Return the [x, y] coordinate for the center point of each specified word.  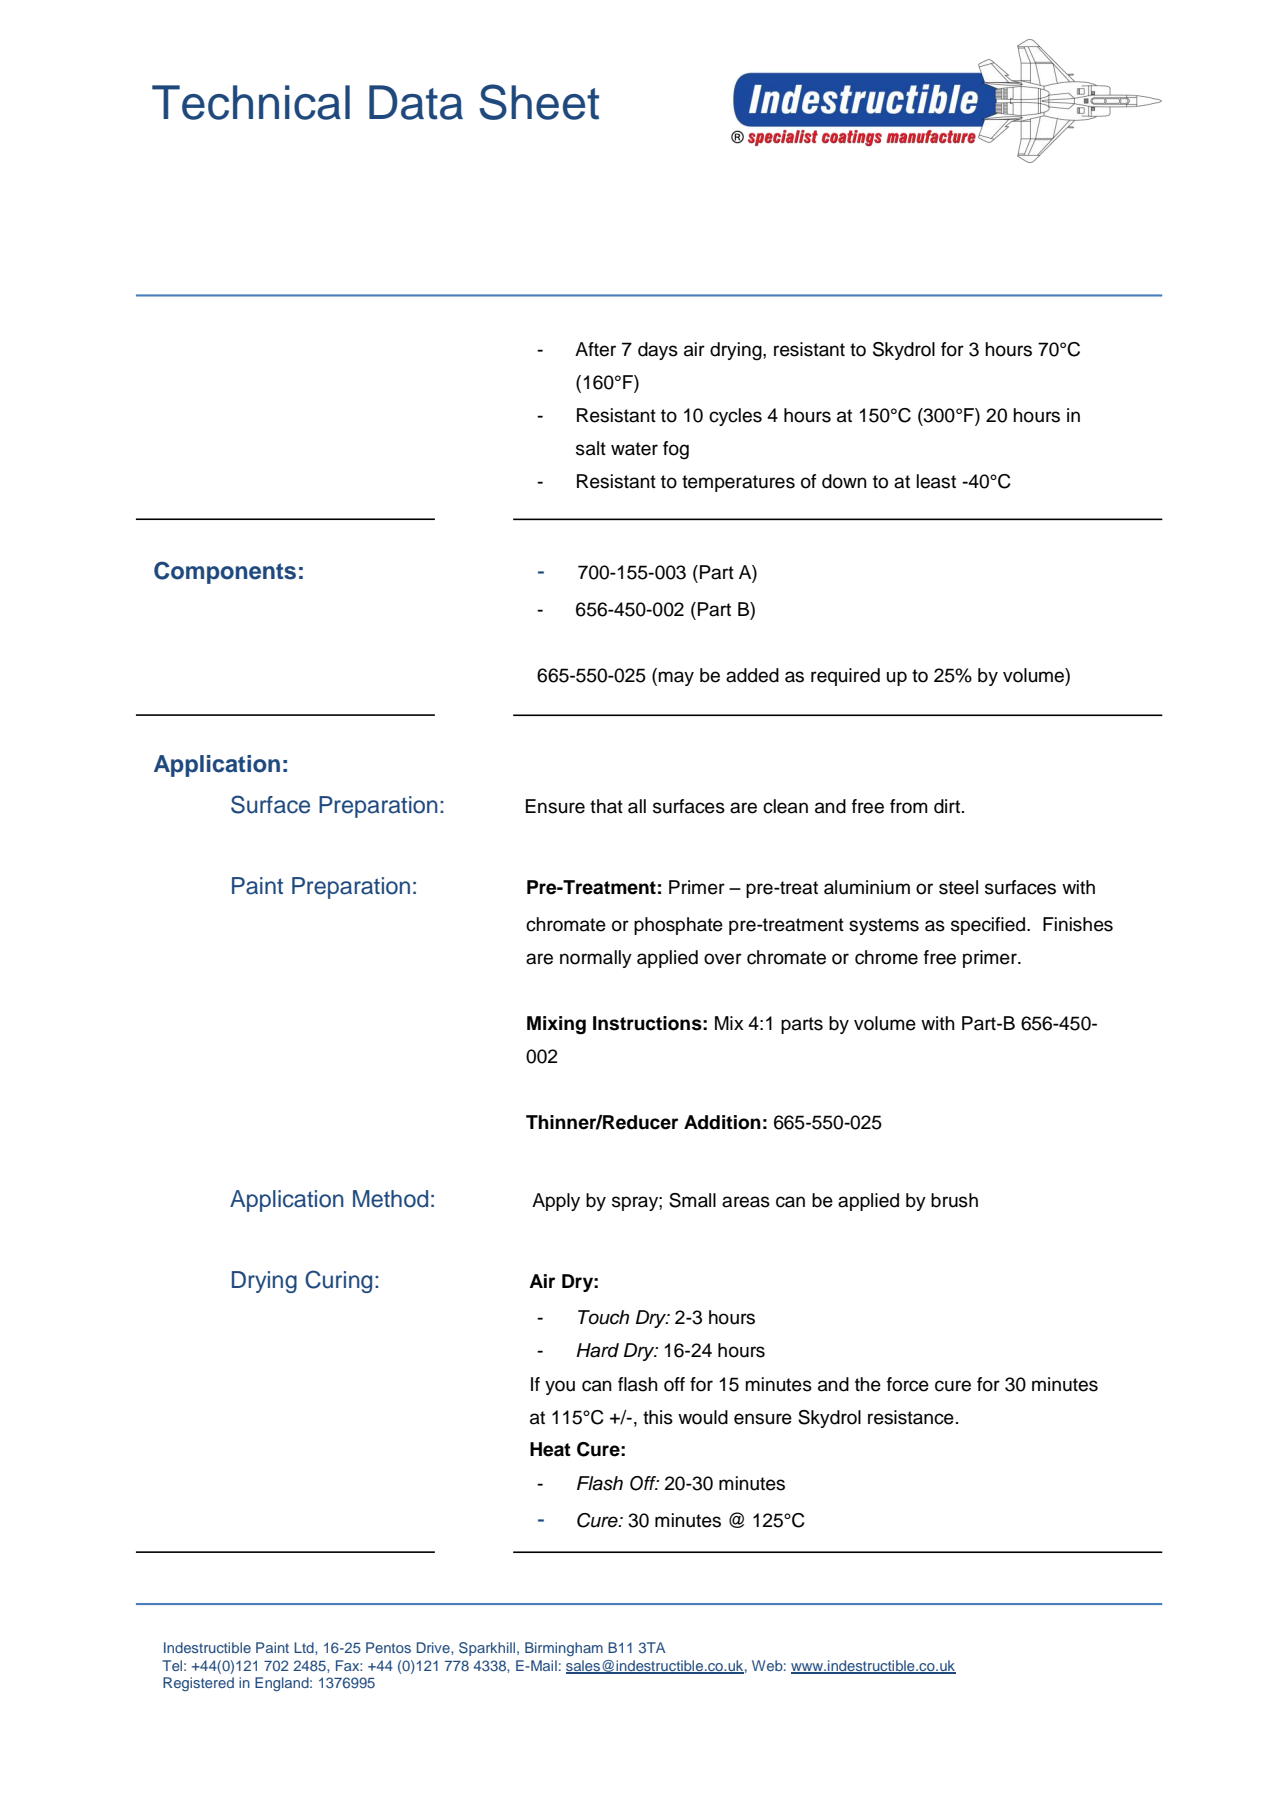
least [936, 481]
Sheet [539, 102]
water [634, 449]
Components [225, 572]
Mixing [556, 1025]
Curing [338, 1281]
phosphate [678, 926]
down [844, 481]
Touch [603, 1317]
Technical [251, 102]
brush [954, 1200]
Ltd [305, 1647]
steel [958, 887]
